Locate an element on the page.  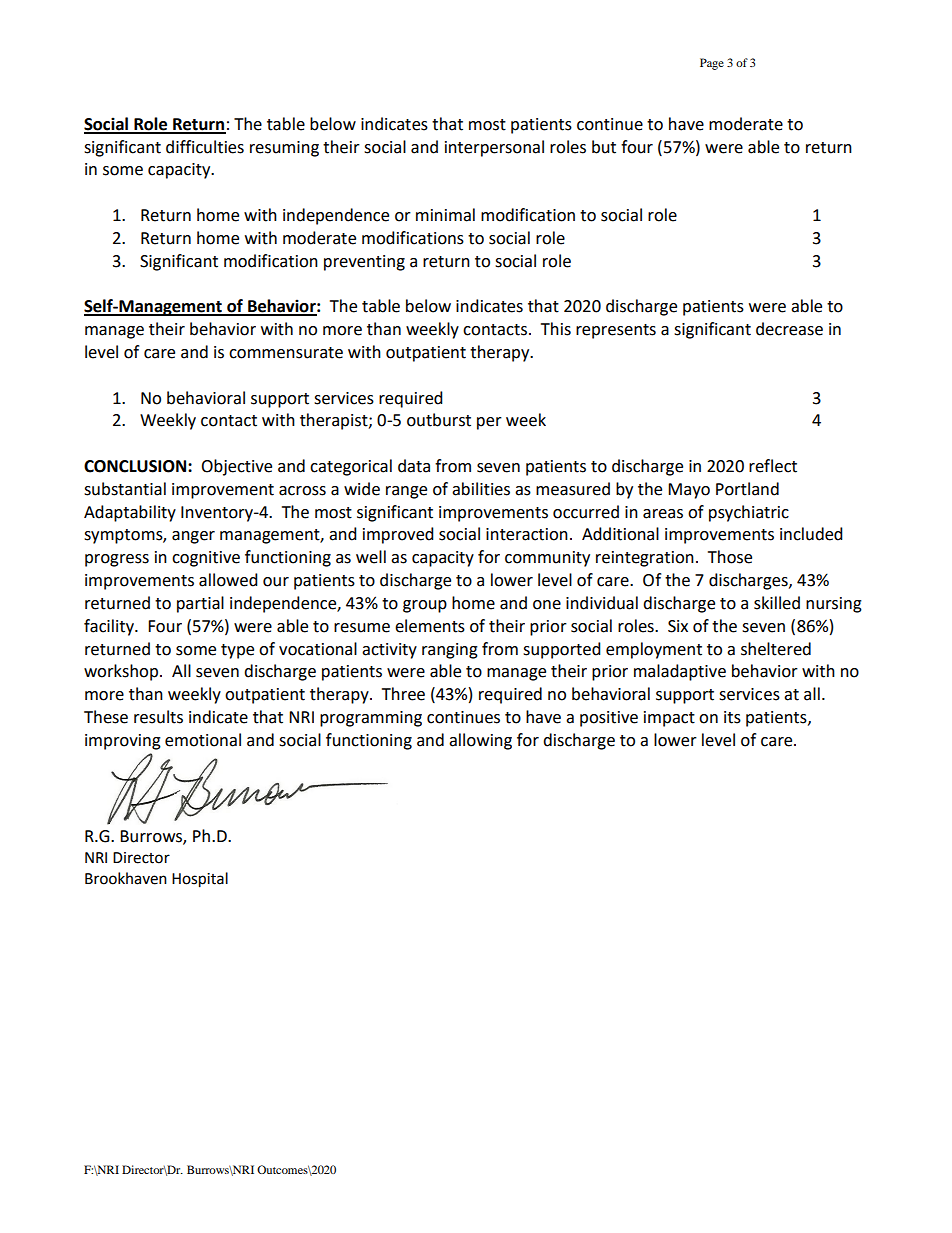
Hospital is located at coordinates (200, 880).
